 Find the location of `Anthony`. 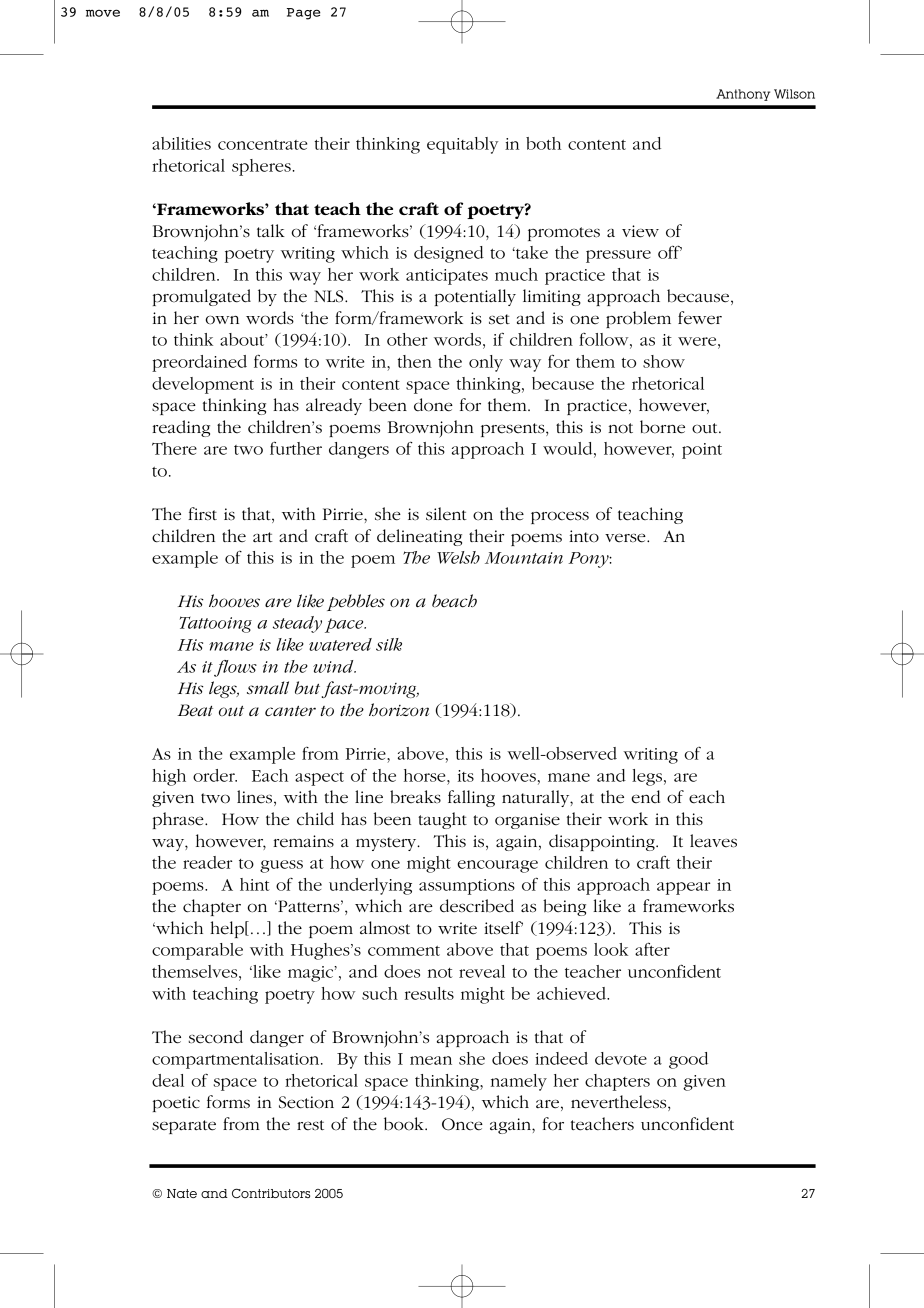

Anthony is located at coordinates (743, 95).
